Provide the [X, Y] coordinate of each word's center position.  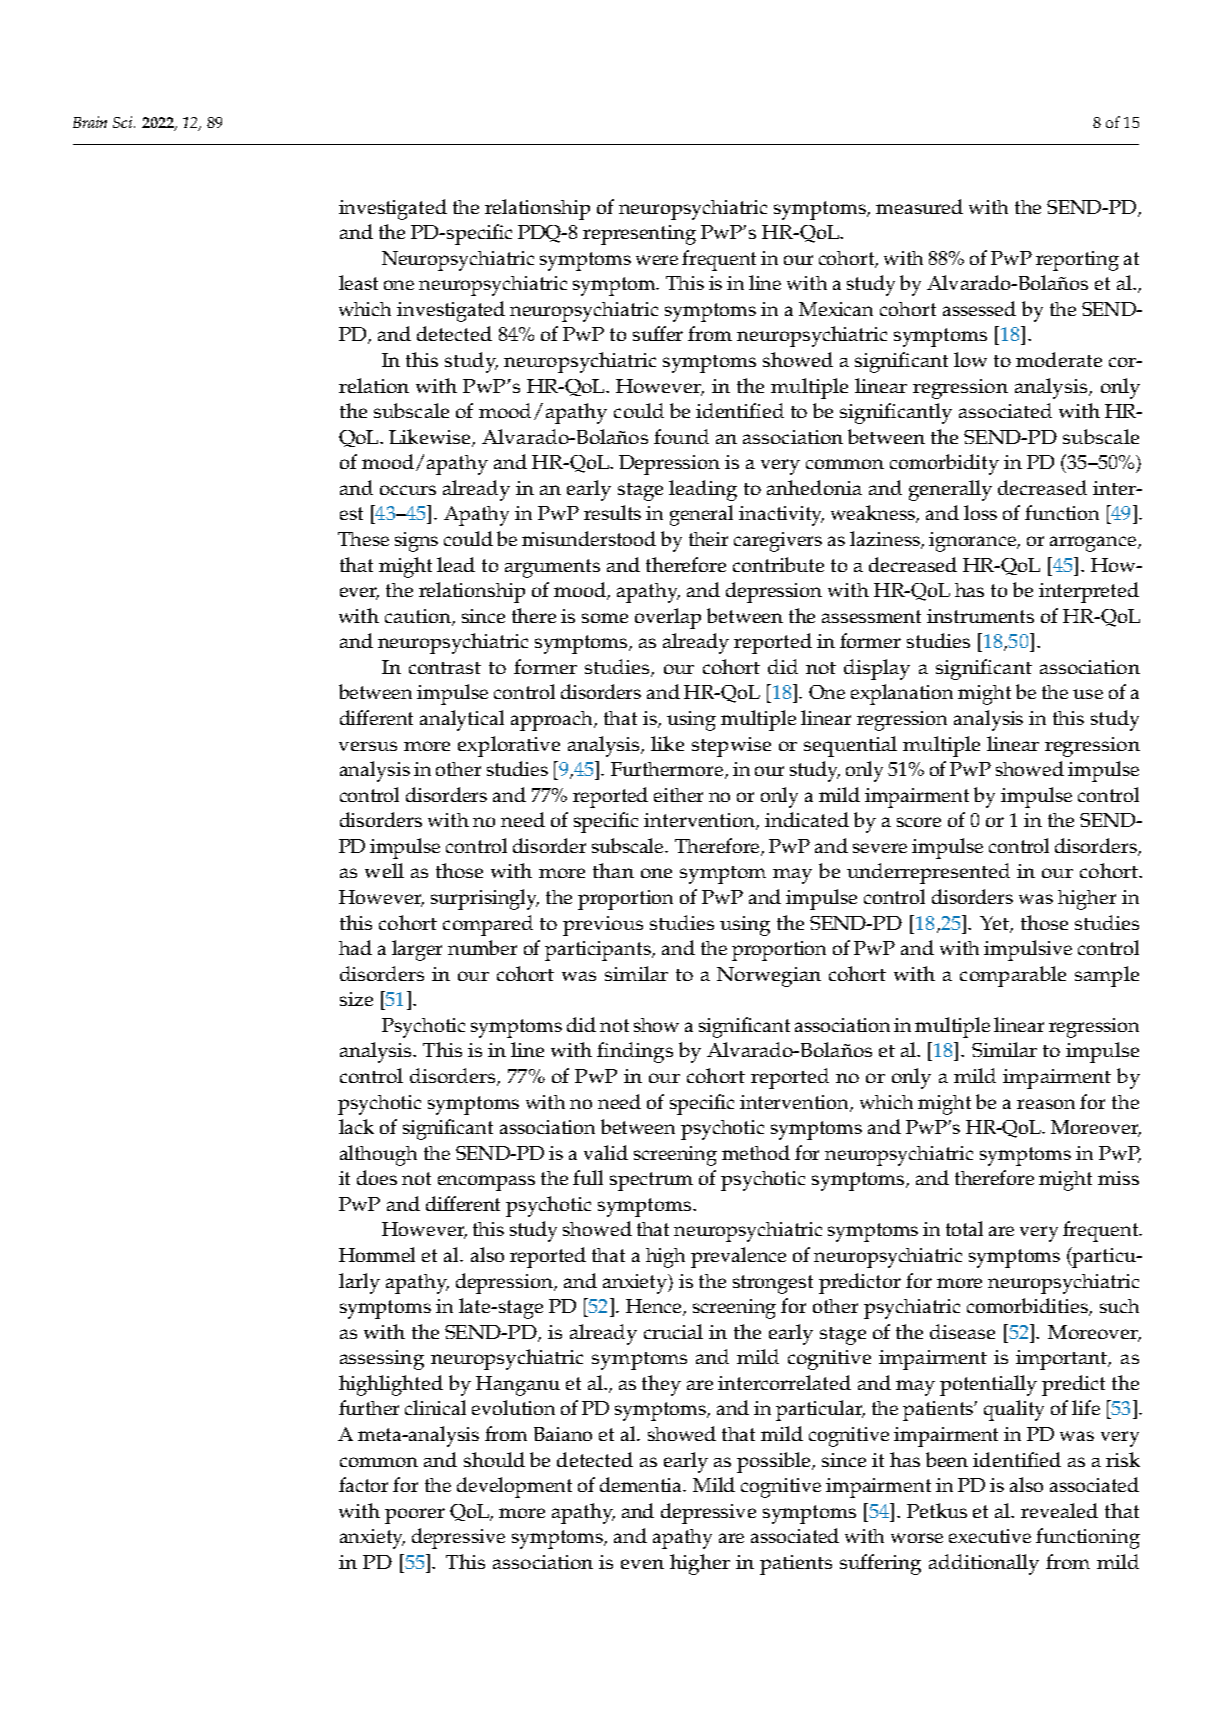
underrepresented [928, 873]
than [613, 870]
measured [919, 206]
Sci [124, 122]
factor [363, 1484]
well [384, 870]
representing [639, 235]
